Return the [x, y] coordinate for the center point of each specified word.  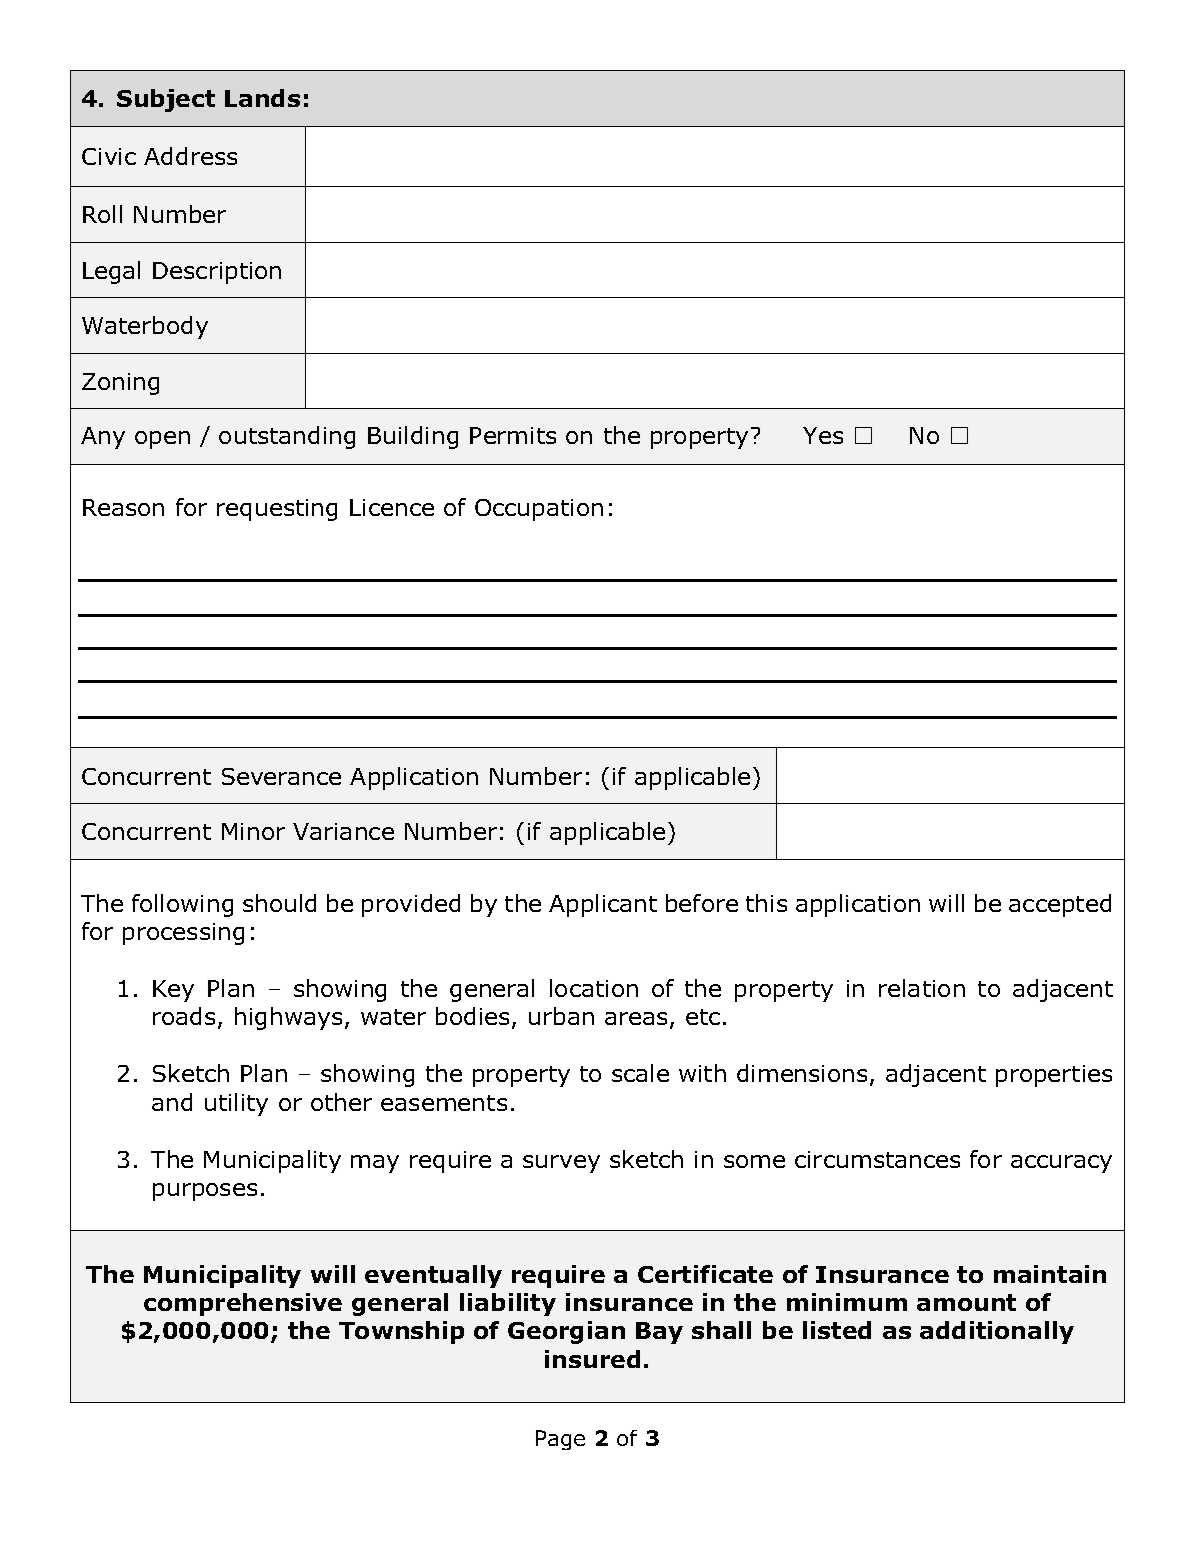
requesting [277, 510]
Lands [262, 98]
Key [173, 991]
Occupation [539, 510]
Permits [513, 435]
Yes [823, 435]
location [594, 988]
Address [190, 156]
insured [592, 1359]
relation [922, 988]
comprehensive [243, 1304]
